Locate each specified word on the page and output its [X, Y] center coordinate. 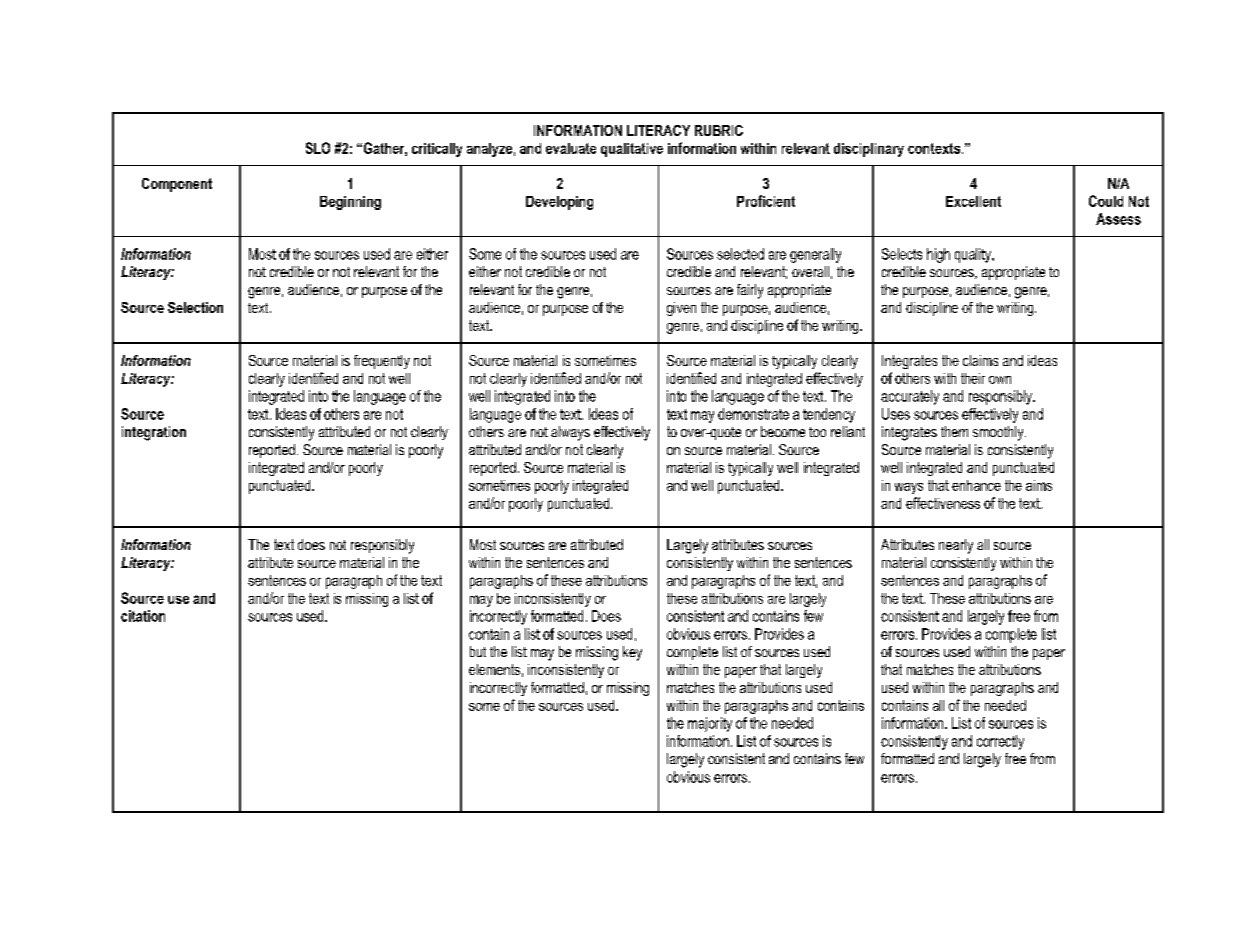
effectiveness [943, 503]
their [973, 378]
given [681, 309]
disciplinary [869, 150]
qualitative [632, 150]
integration [154, 433]
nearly [956, 546]
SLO [318, 148]
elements [494, 669]
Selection [195, 307]
